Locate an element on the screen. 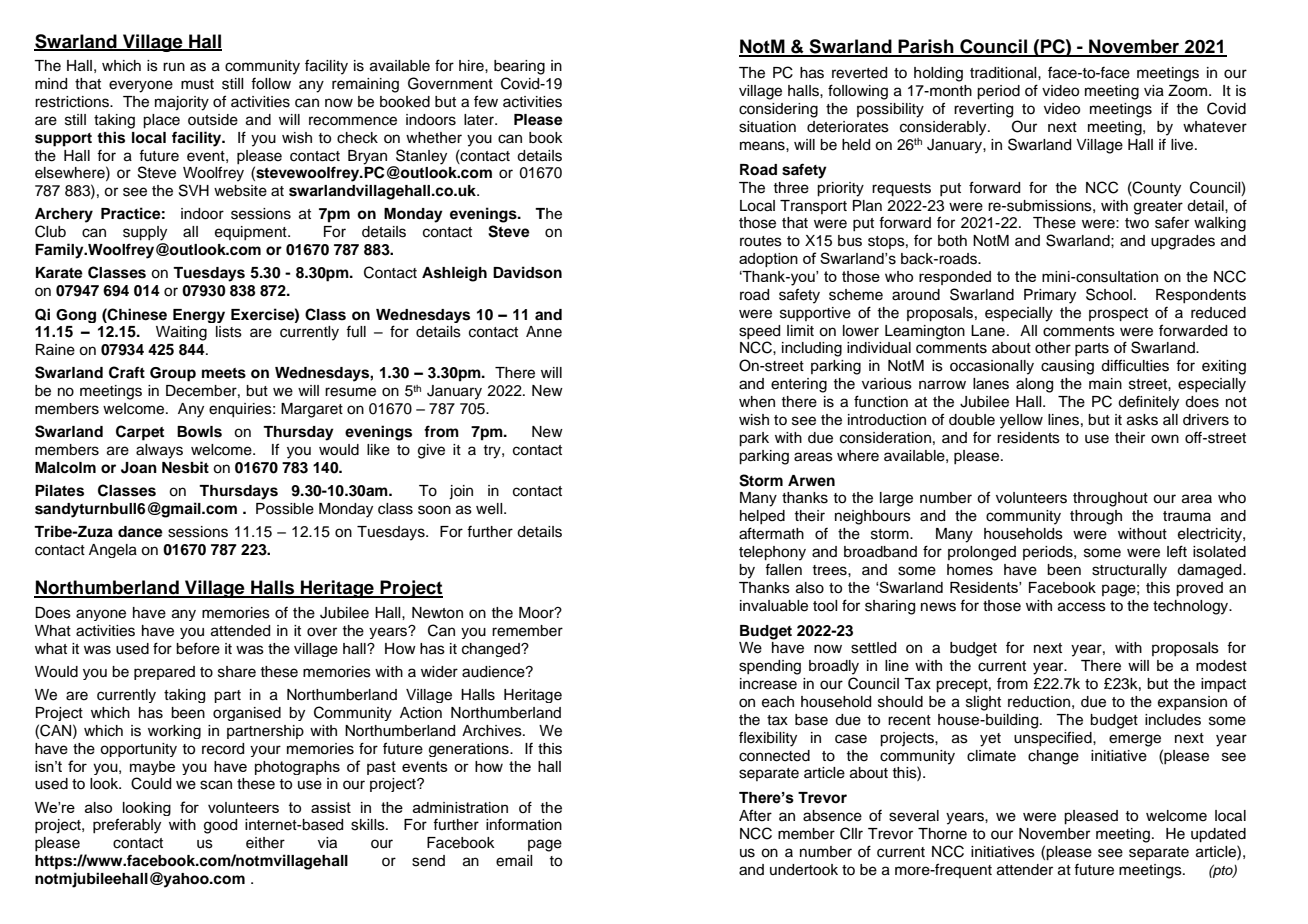  information is located at coordinates (524, 825).
